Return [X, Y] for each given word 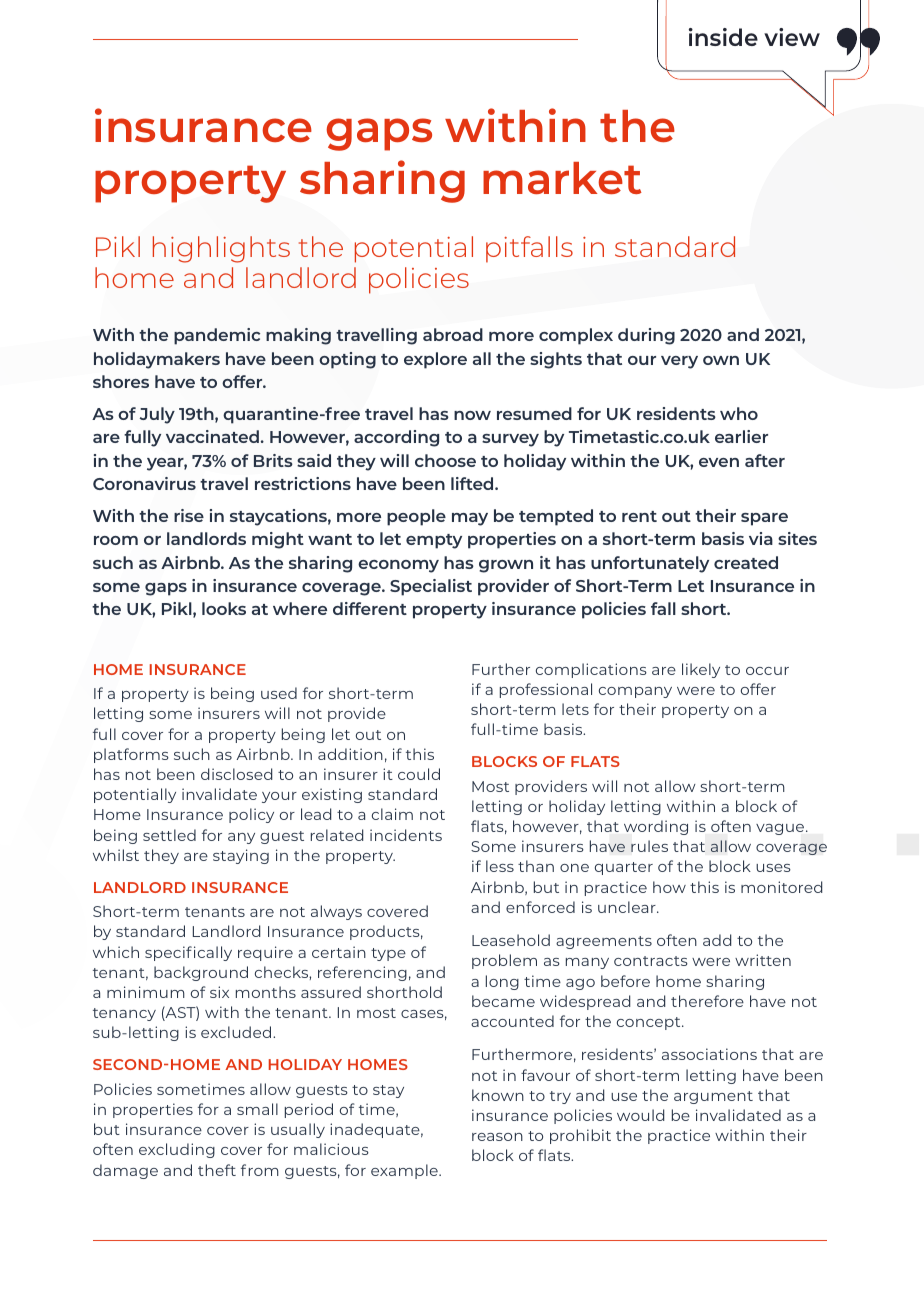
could [419, 774]
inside [723, 37]
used [279, 693]
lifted [473, 483]
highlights [221, 249]
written [763, 960]
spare [764, 519]
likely [701, 670]
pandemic [217, 336]
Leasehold [511, 940]
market [562, 178]
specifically [188, 953]
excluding [177, 1150]
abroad [453, 334]
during [646, 336]
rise [189, 515]
